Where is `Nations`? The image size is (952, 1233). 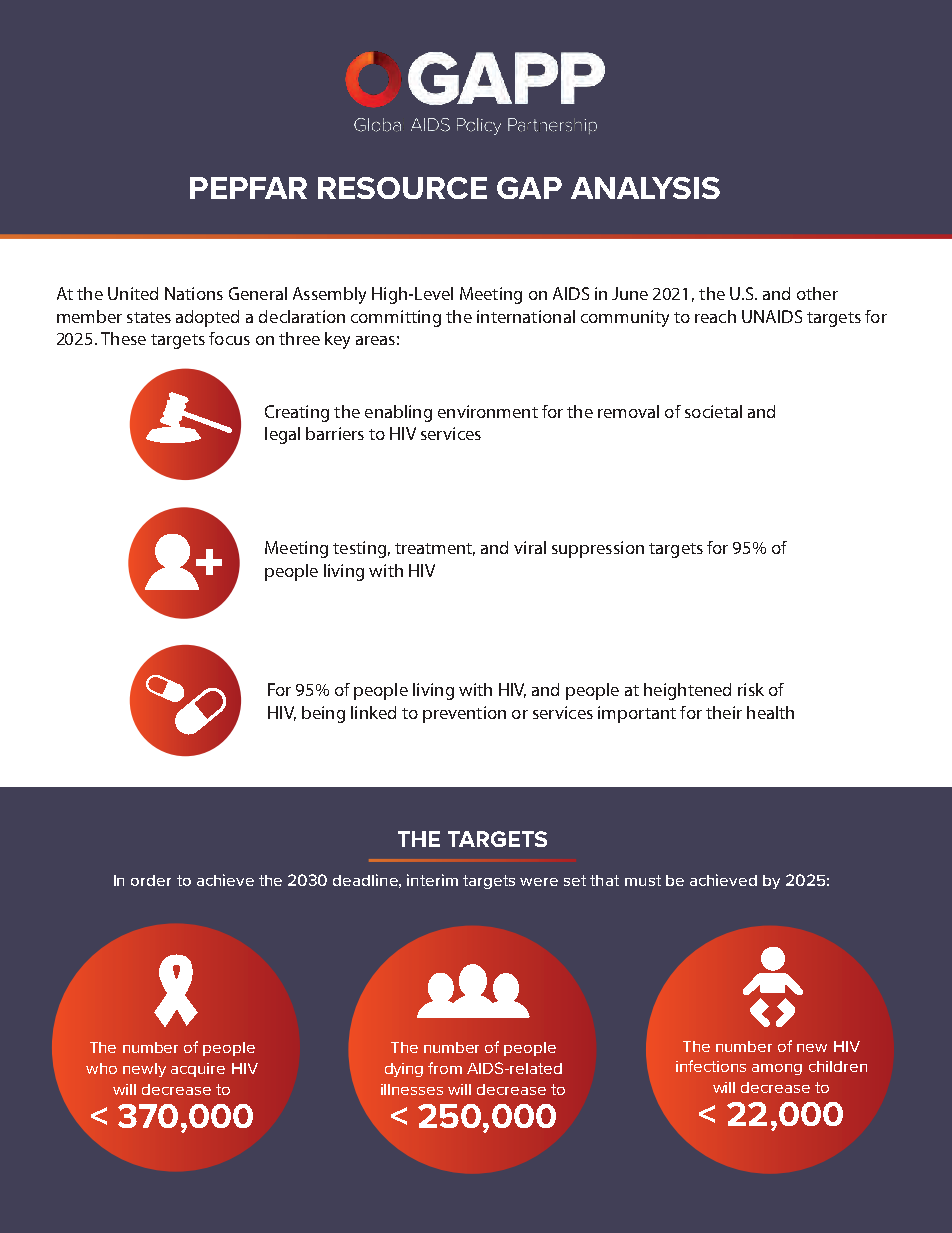
Nations is located at coordinates (194, 293).
